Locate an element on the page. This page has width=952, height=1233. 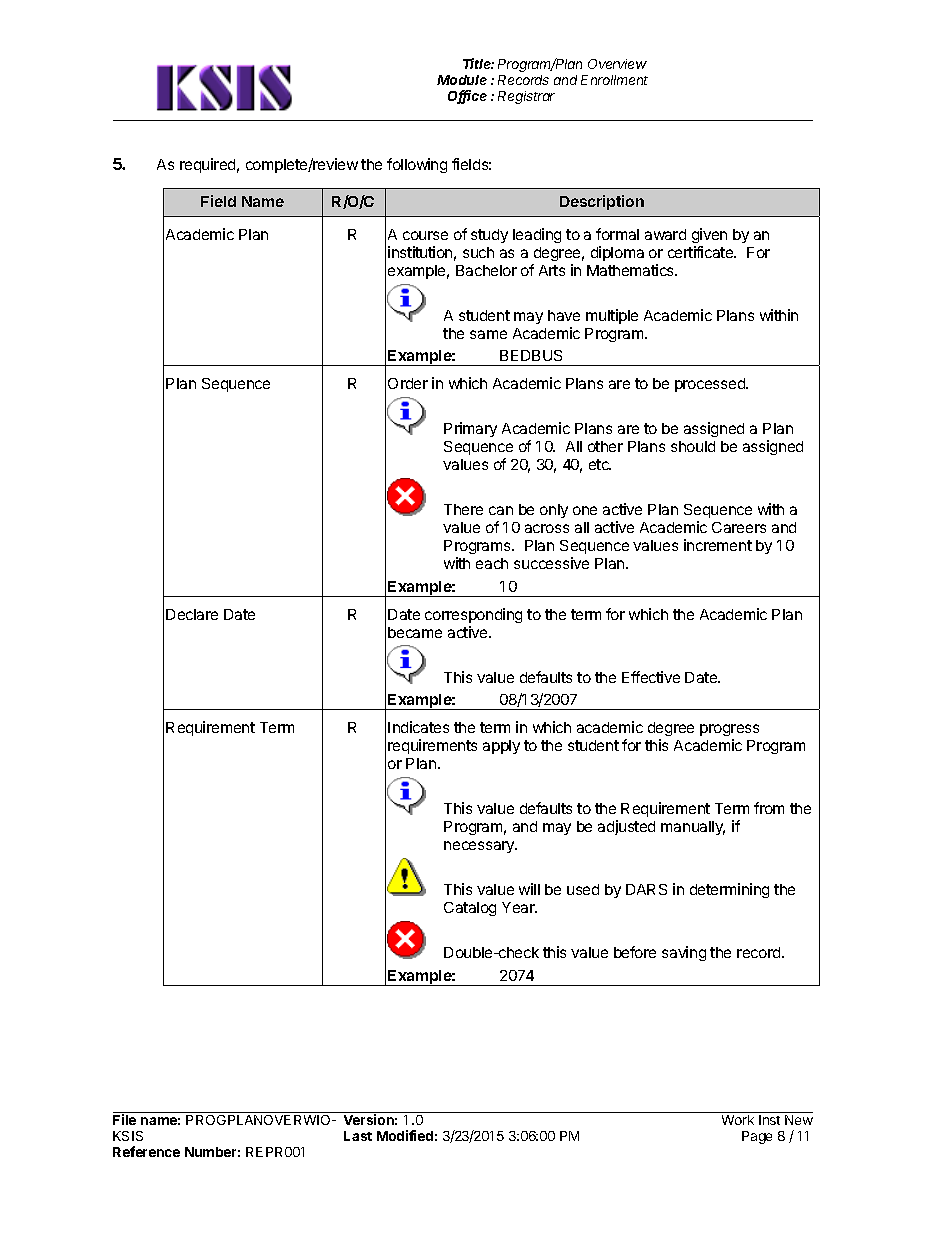
same is located at coordinates (488, 334).
